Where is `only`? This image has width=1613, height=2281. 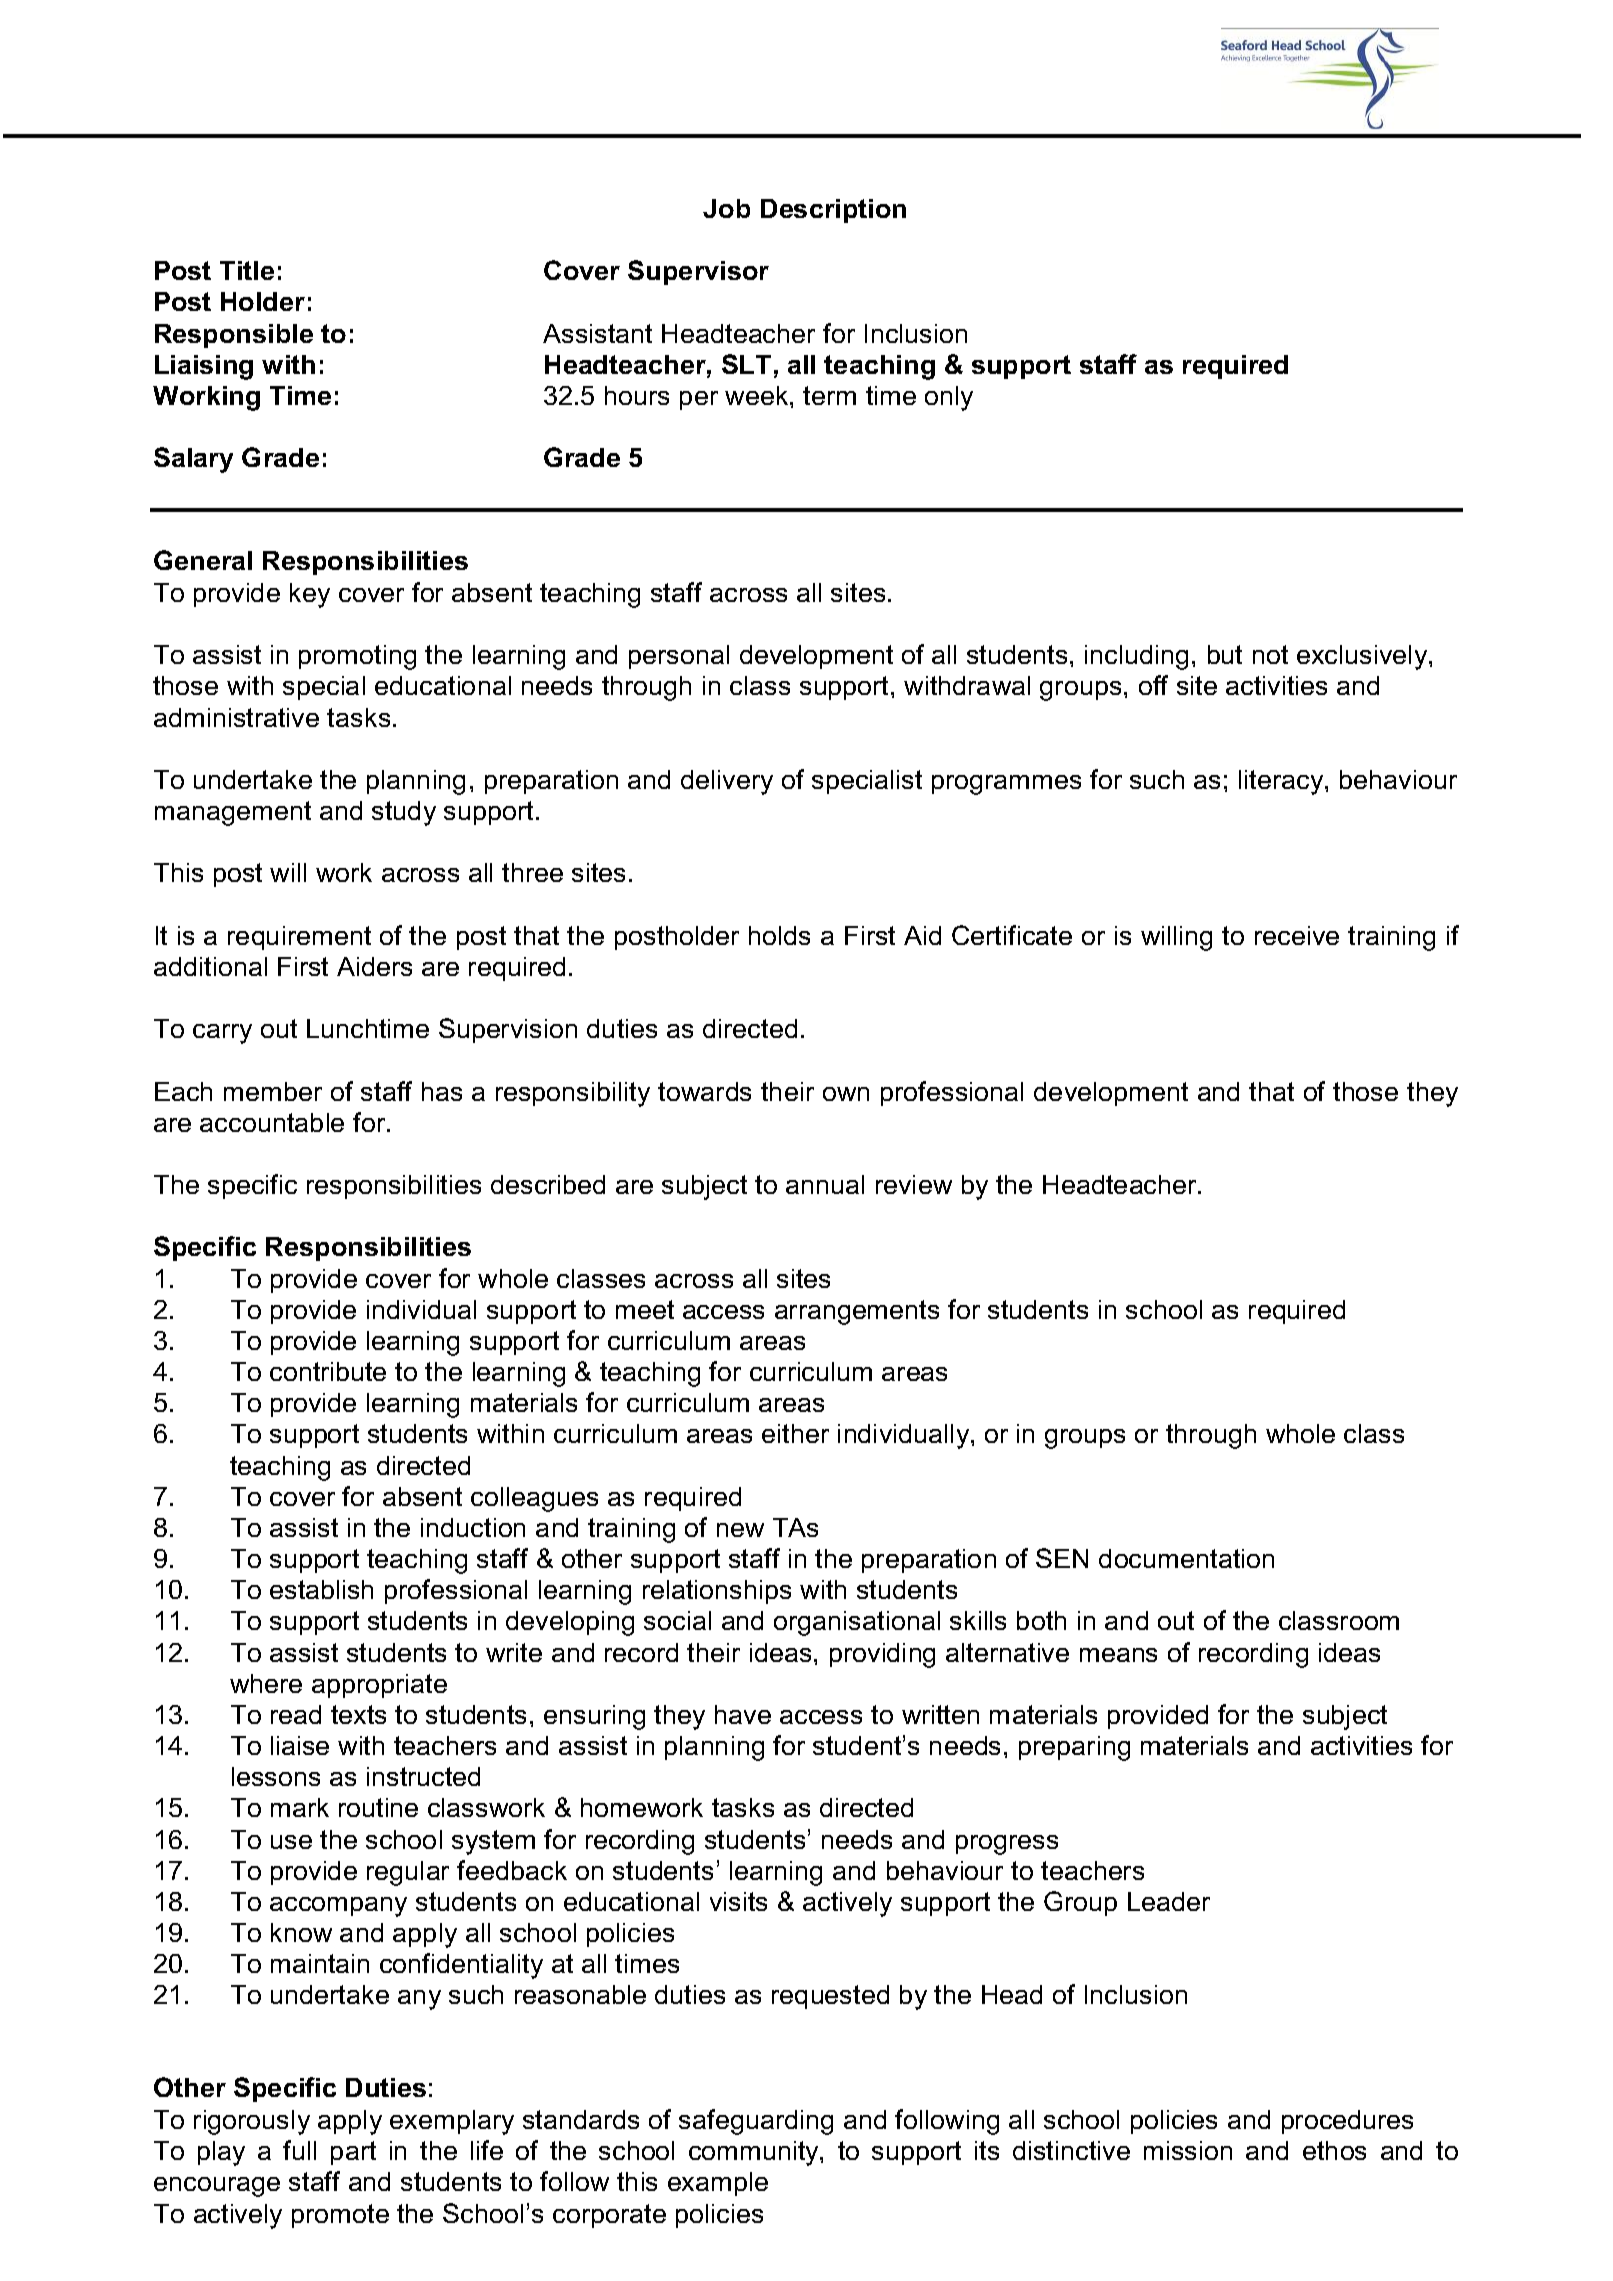 only is located at coordinates (949, 398).
